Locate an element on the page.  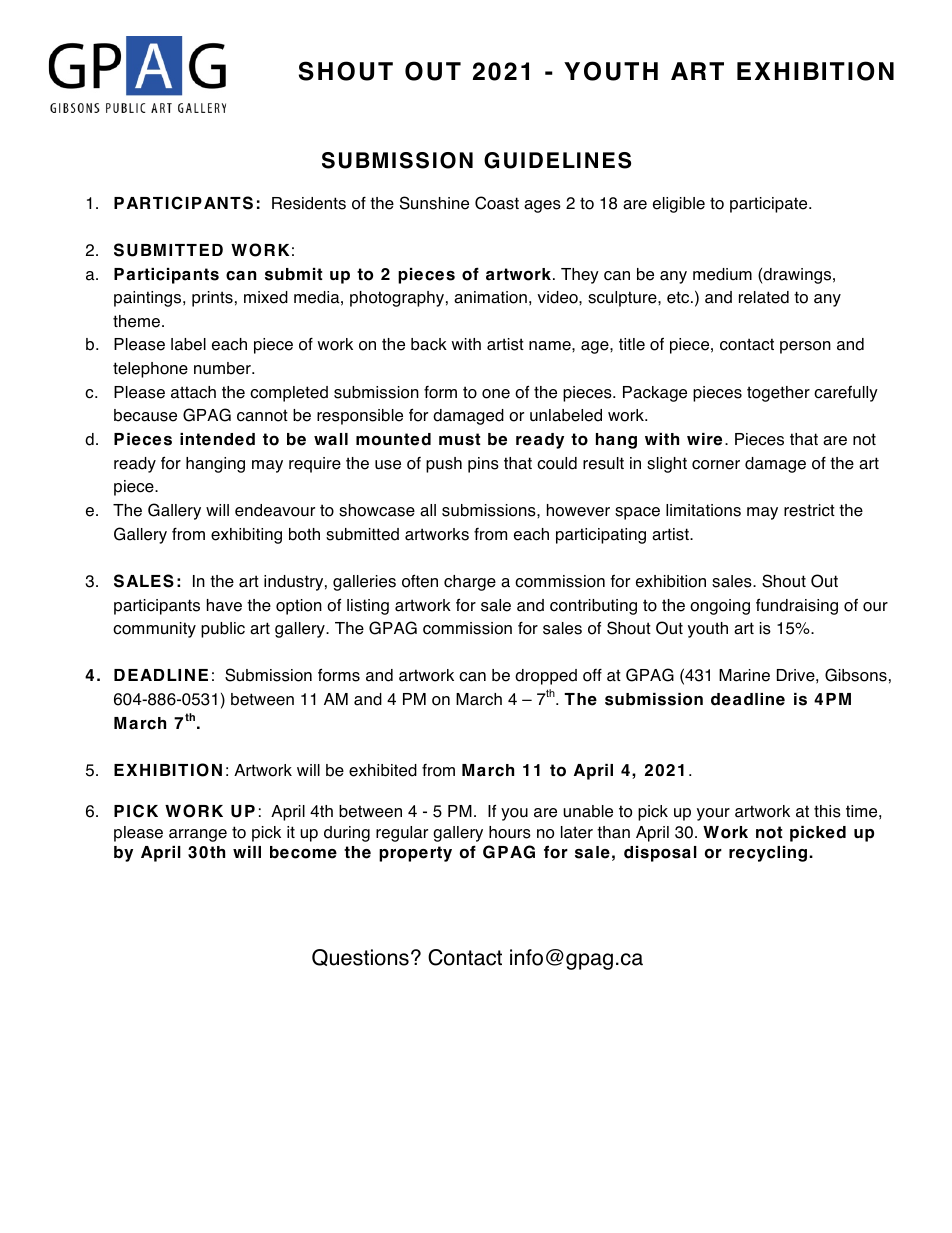
Coast is located at coordinates (497, 203).
